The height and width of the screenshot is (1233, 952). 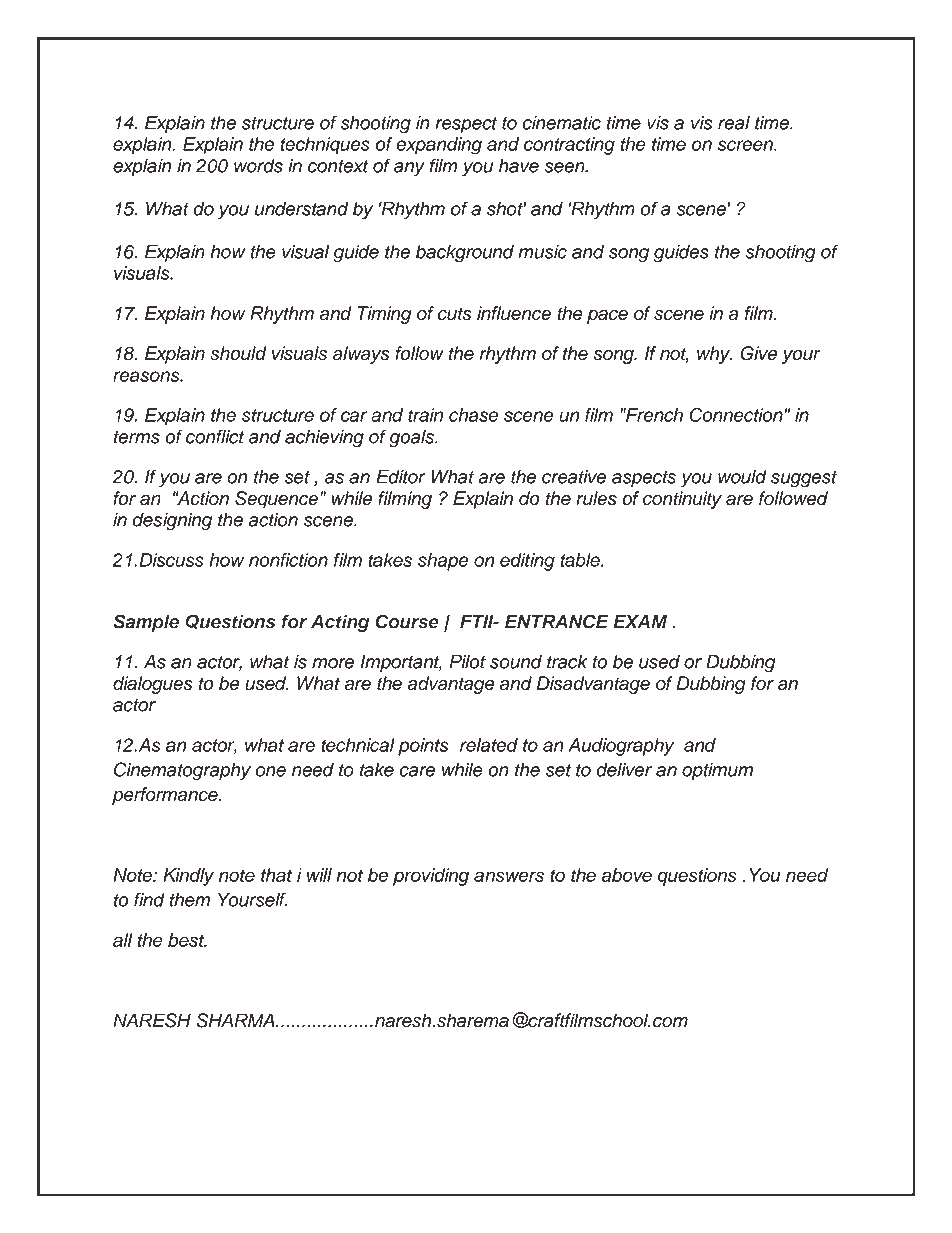 I want to click on expanding, so click(x=439, y=146).
